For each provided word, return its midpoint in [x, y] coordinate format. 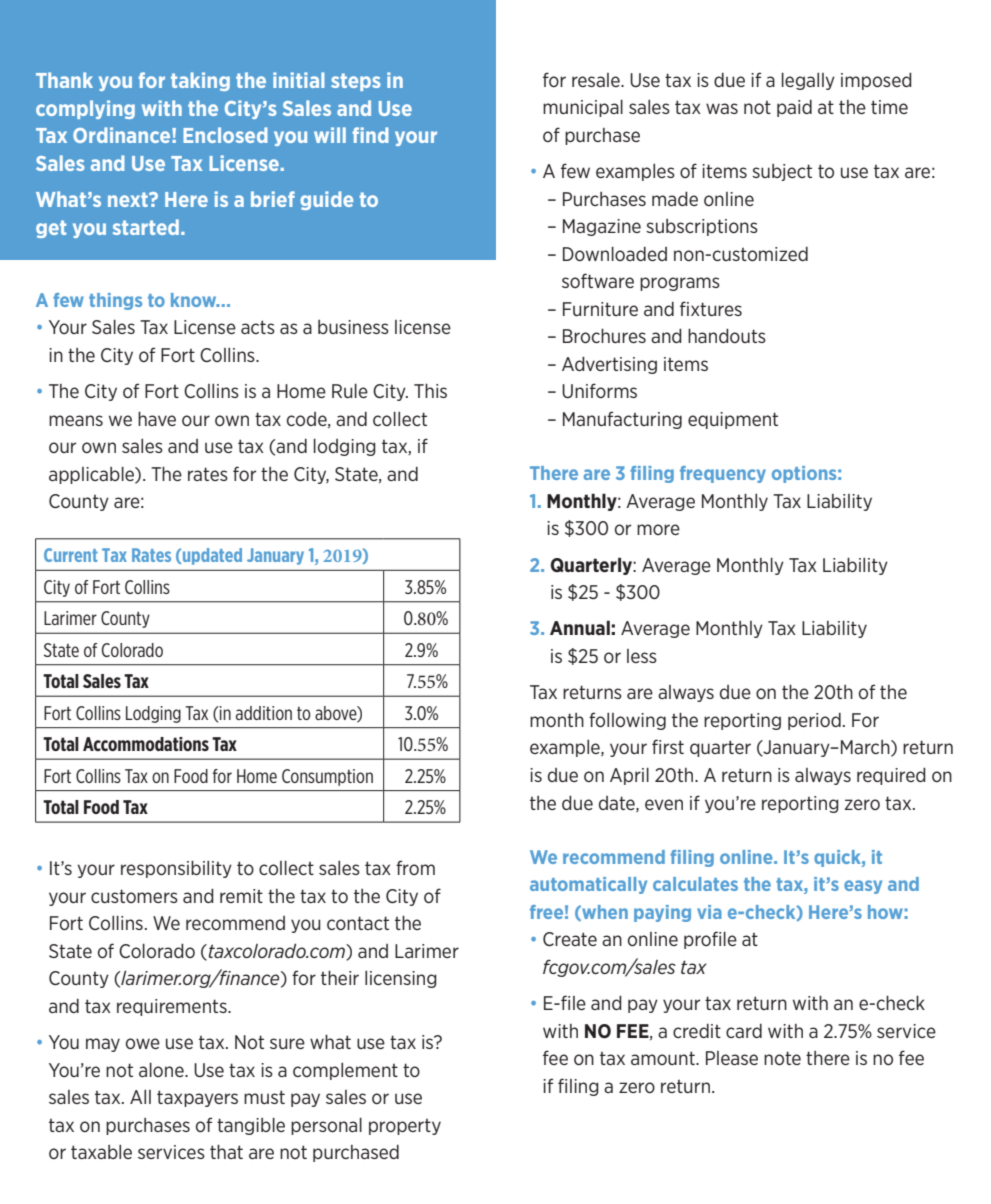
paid [794, 108]
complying [85, 109]
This [430, 391]
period [814, 721]
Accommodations [146, 744]
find [370, 135]
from [415, 867]
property [405, 1127]
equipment [733, 420]
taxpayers [197, 1098]
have [157, 419]
